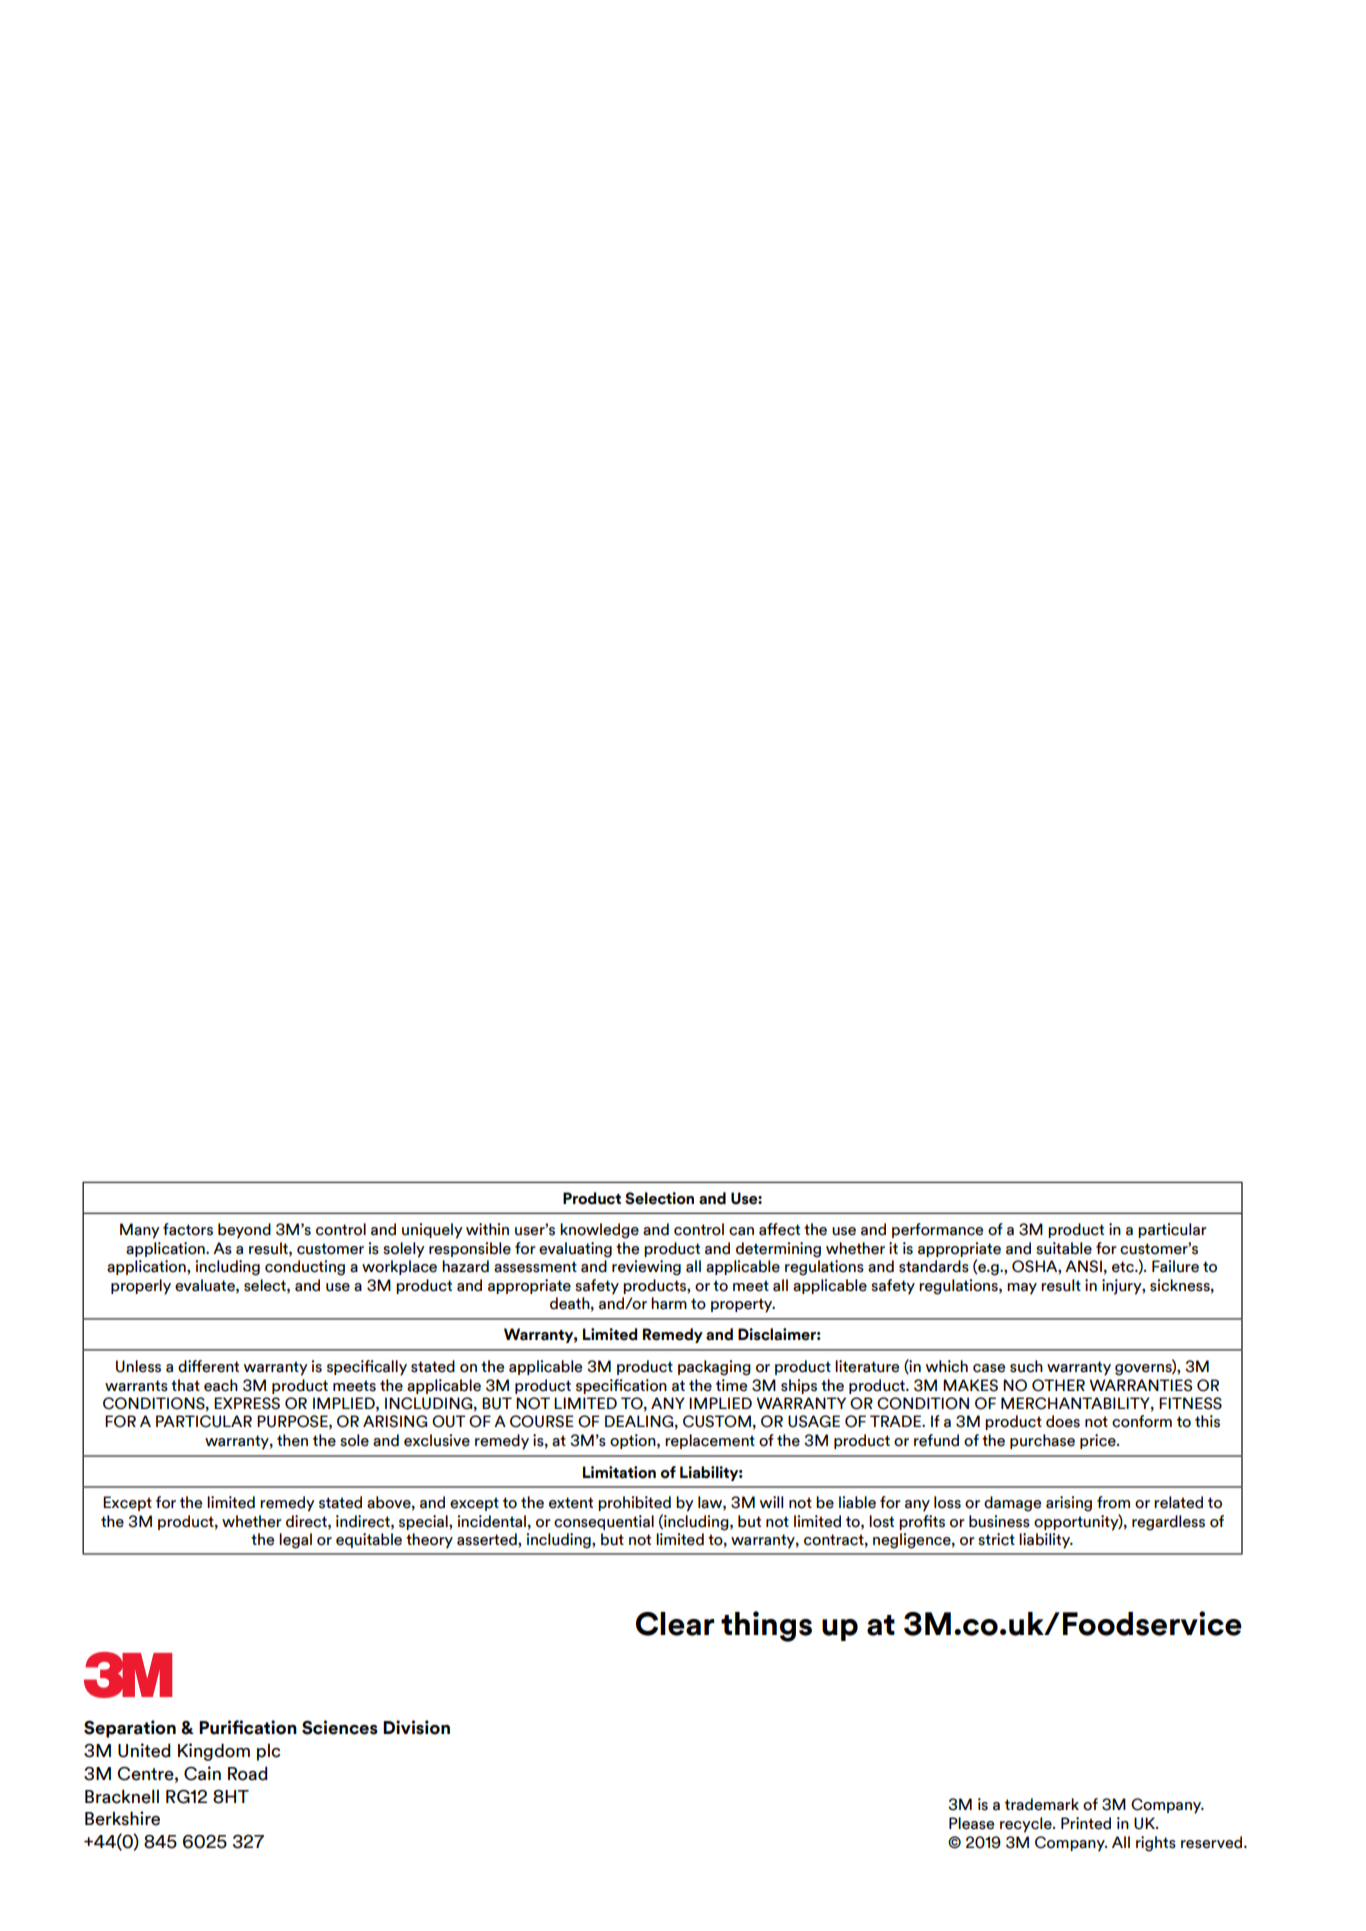 Image resolution: width=1366 pixels, height=1931 pixels. I want to click on Printed, so click(1086, 1823).
